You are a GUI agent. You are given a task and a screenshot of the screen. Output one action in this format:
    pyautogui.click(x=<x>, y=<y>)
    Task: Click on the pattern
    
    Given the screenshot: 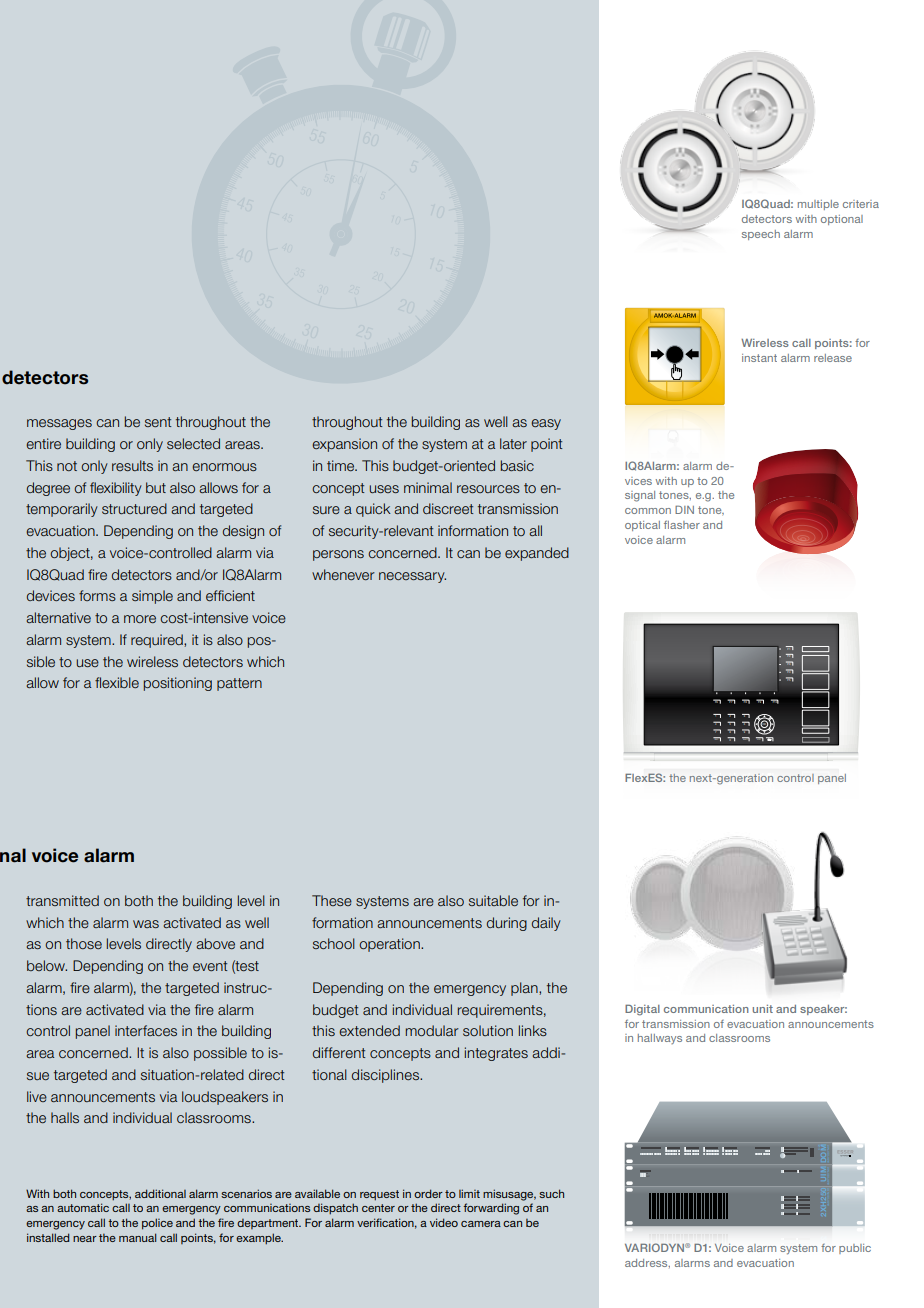 What is the action you would take?
    pyautogui.click(x=239, y=684)
